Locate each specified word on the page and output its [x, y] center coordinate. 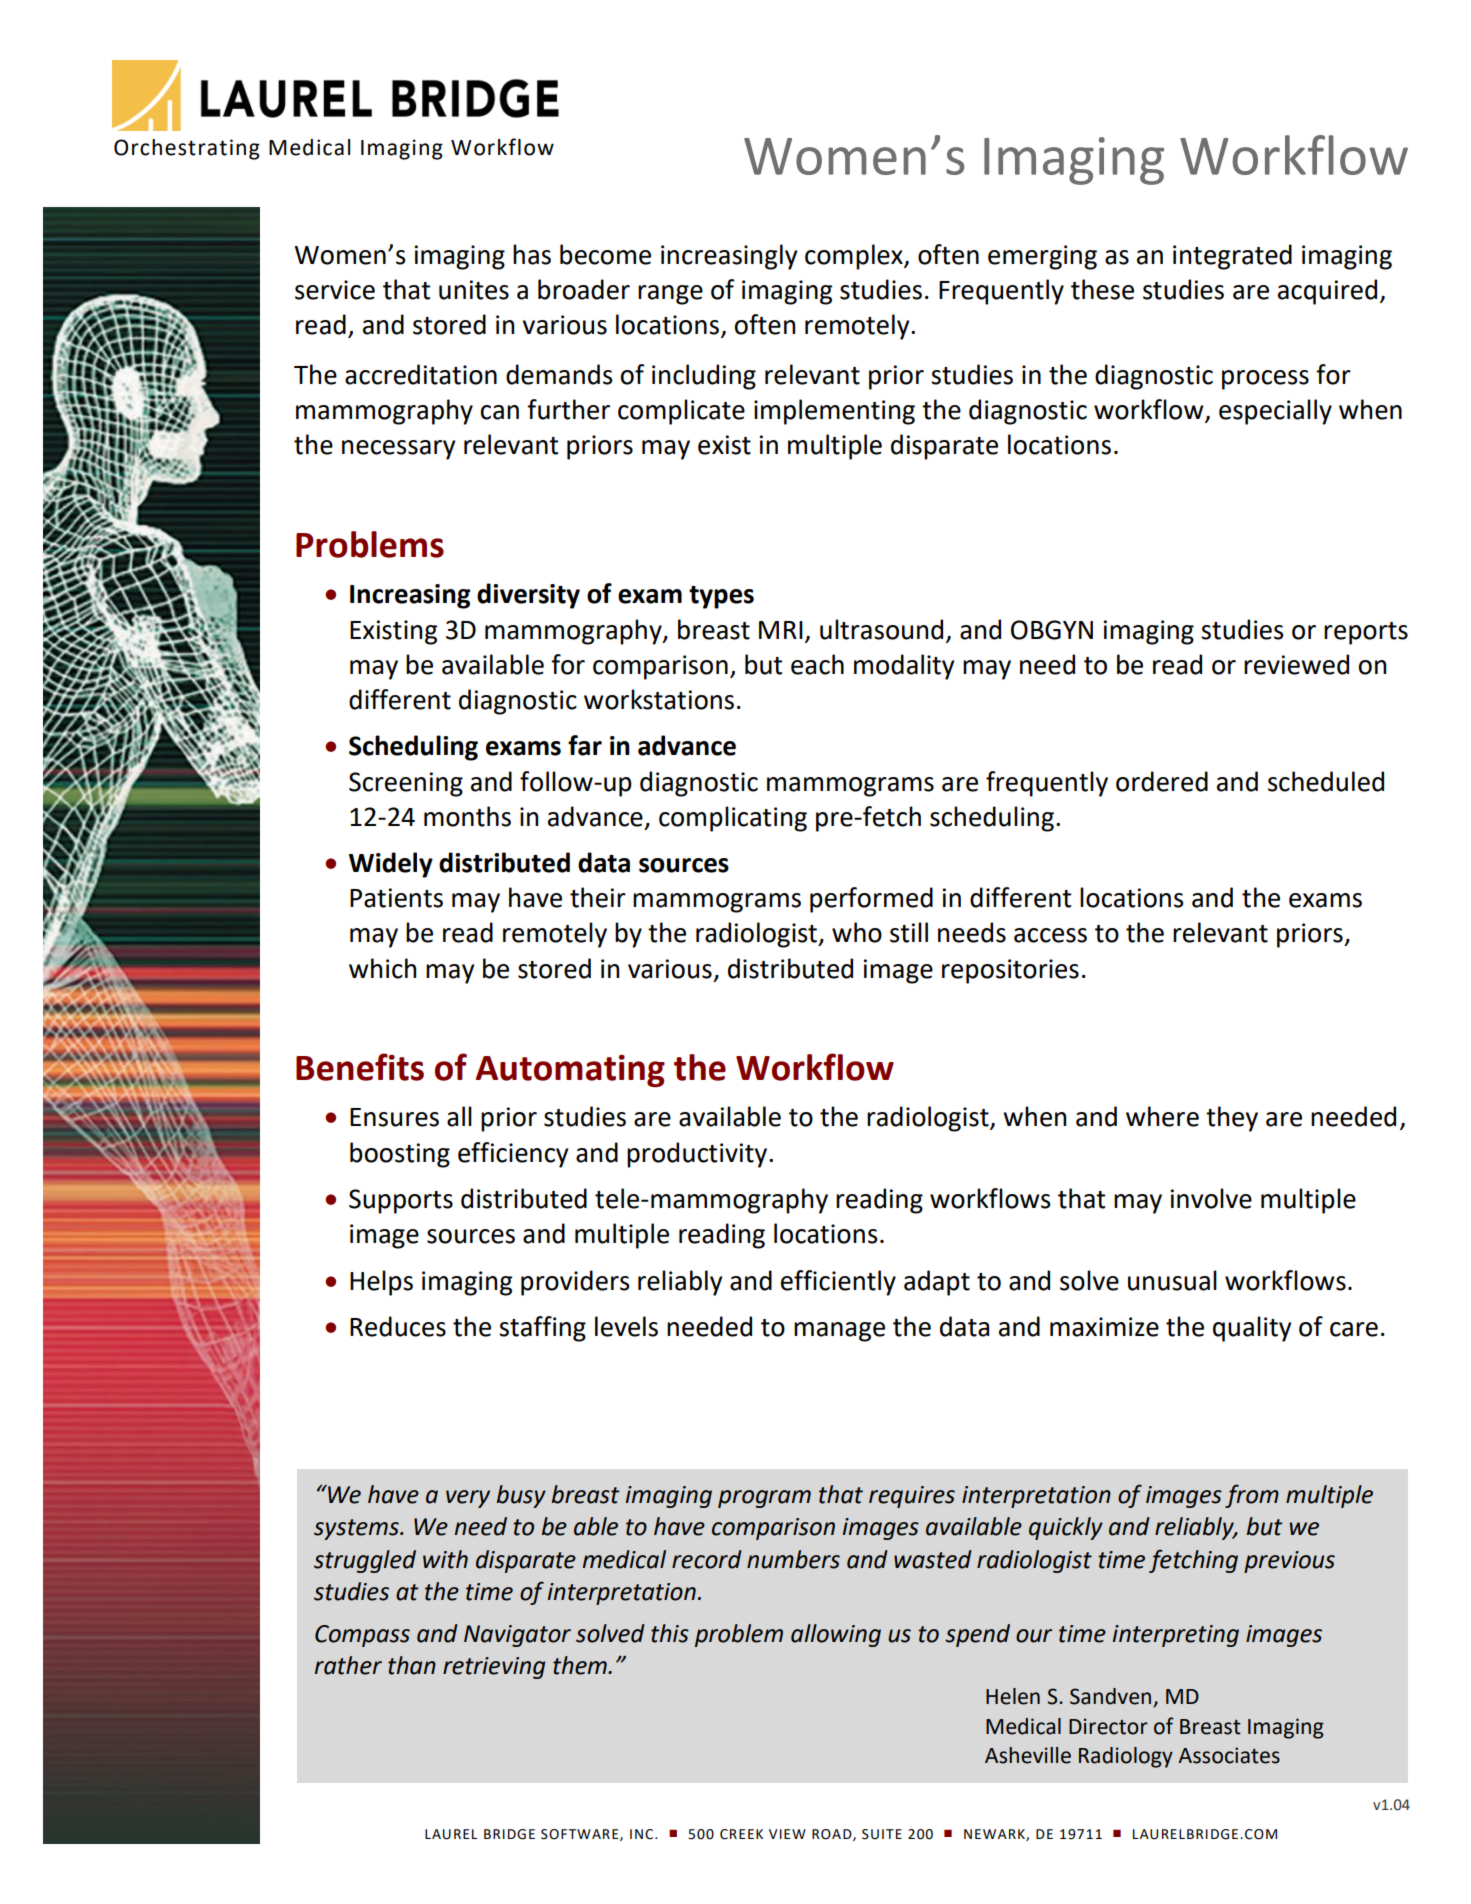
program [764, 1499]
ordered [1162, 781]
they [1232, 1119]
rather [348, 1665]
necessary [399, 450]
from [1252, 1496]
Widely [391, 865]
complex [855, 257]
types [721, 597]
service [335, 290]
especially [1275, 412]
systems [357, 1529]
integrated [1232, 257]
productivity [698, 1155]
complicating [733, 819]
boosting [400, 1155]
